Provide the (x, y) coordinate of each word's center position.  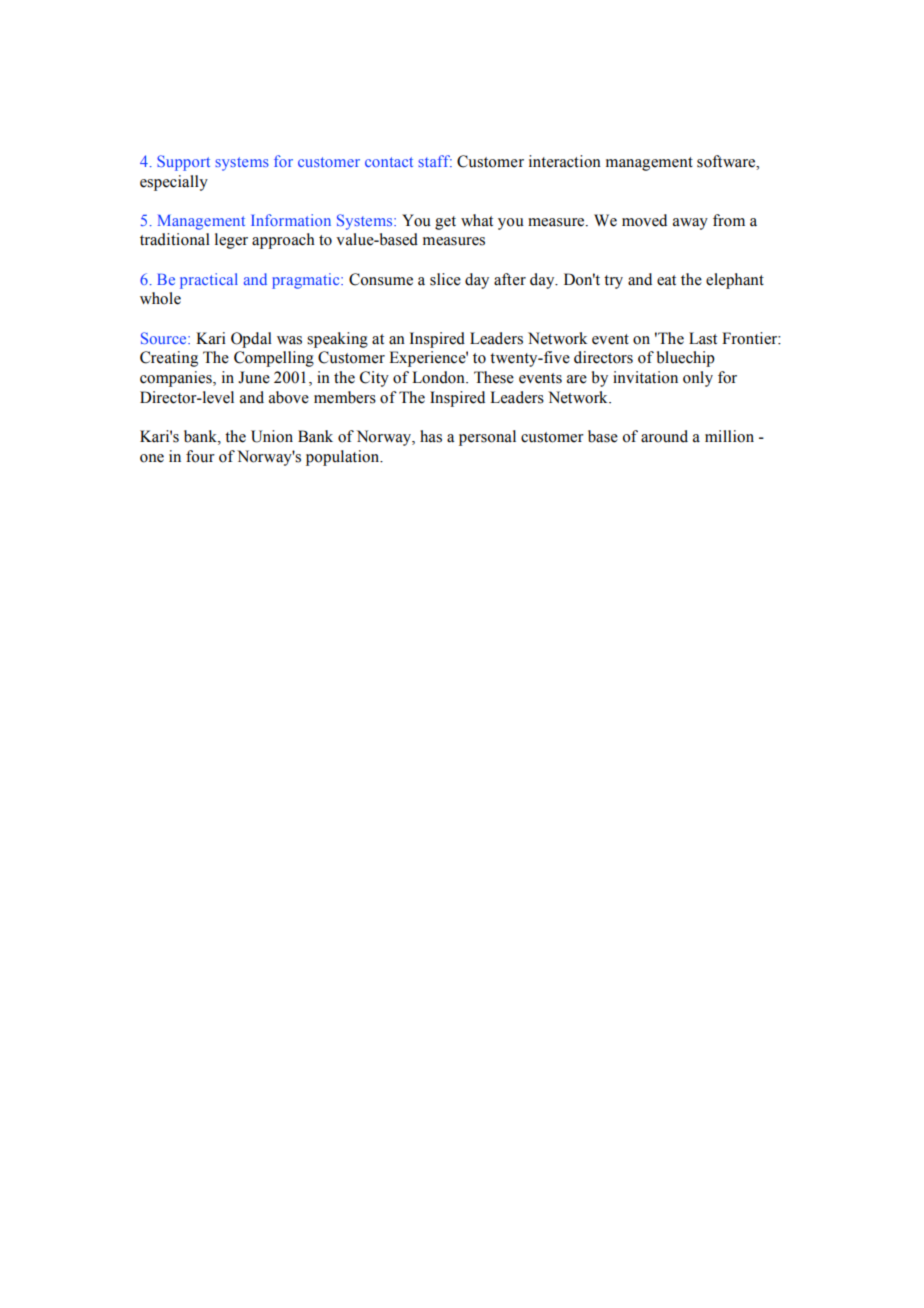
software (727, 161)
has (431, 436)
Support (183, 163)
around (664, 436)
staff (435, 161)
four (200, 456)
